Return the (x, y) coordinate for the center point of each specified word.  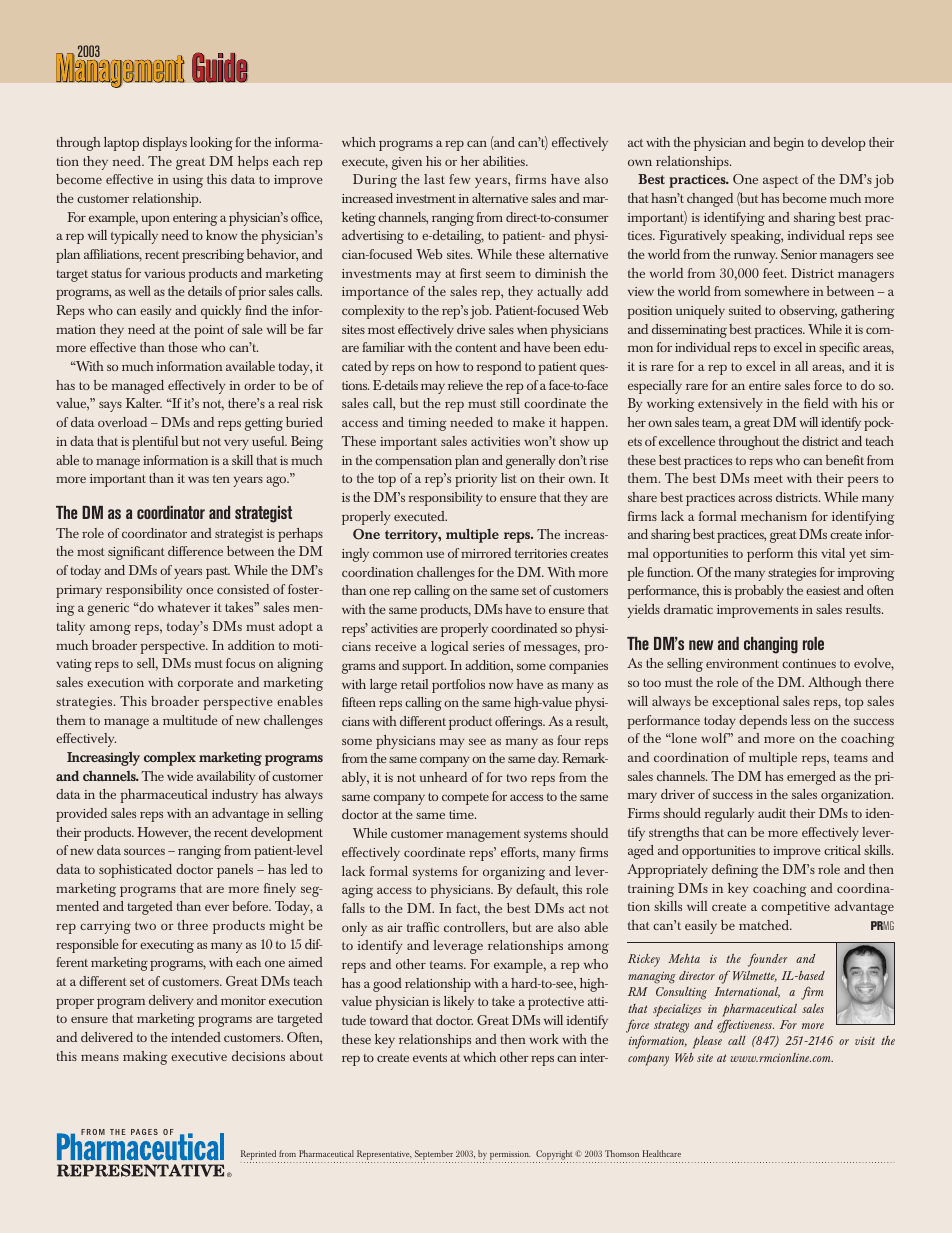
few (459, 179)
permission (510, 1157)
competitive (795, 908)
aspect (780, 182)
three (193, 925)
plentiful (155, 443)
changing (771, 645)
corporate (205, 685)
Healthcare (661, 1153)
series (488, 646)
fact (468, 909)
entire (765, 385)
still (510, 403)
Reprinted (258, 1156)
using (188, 181)
